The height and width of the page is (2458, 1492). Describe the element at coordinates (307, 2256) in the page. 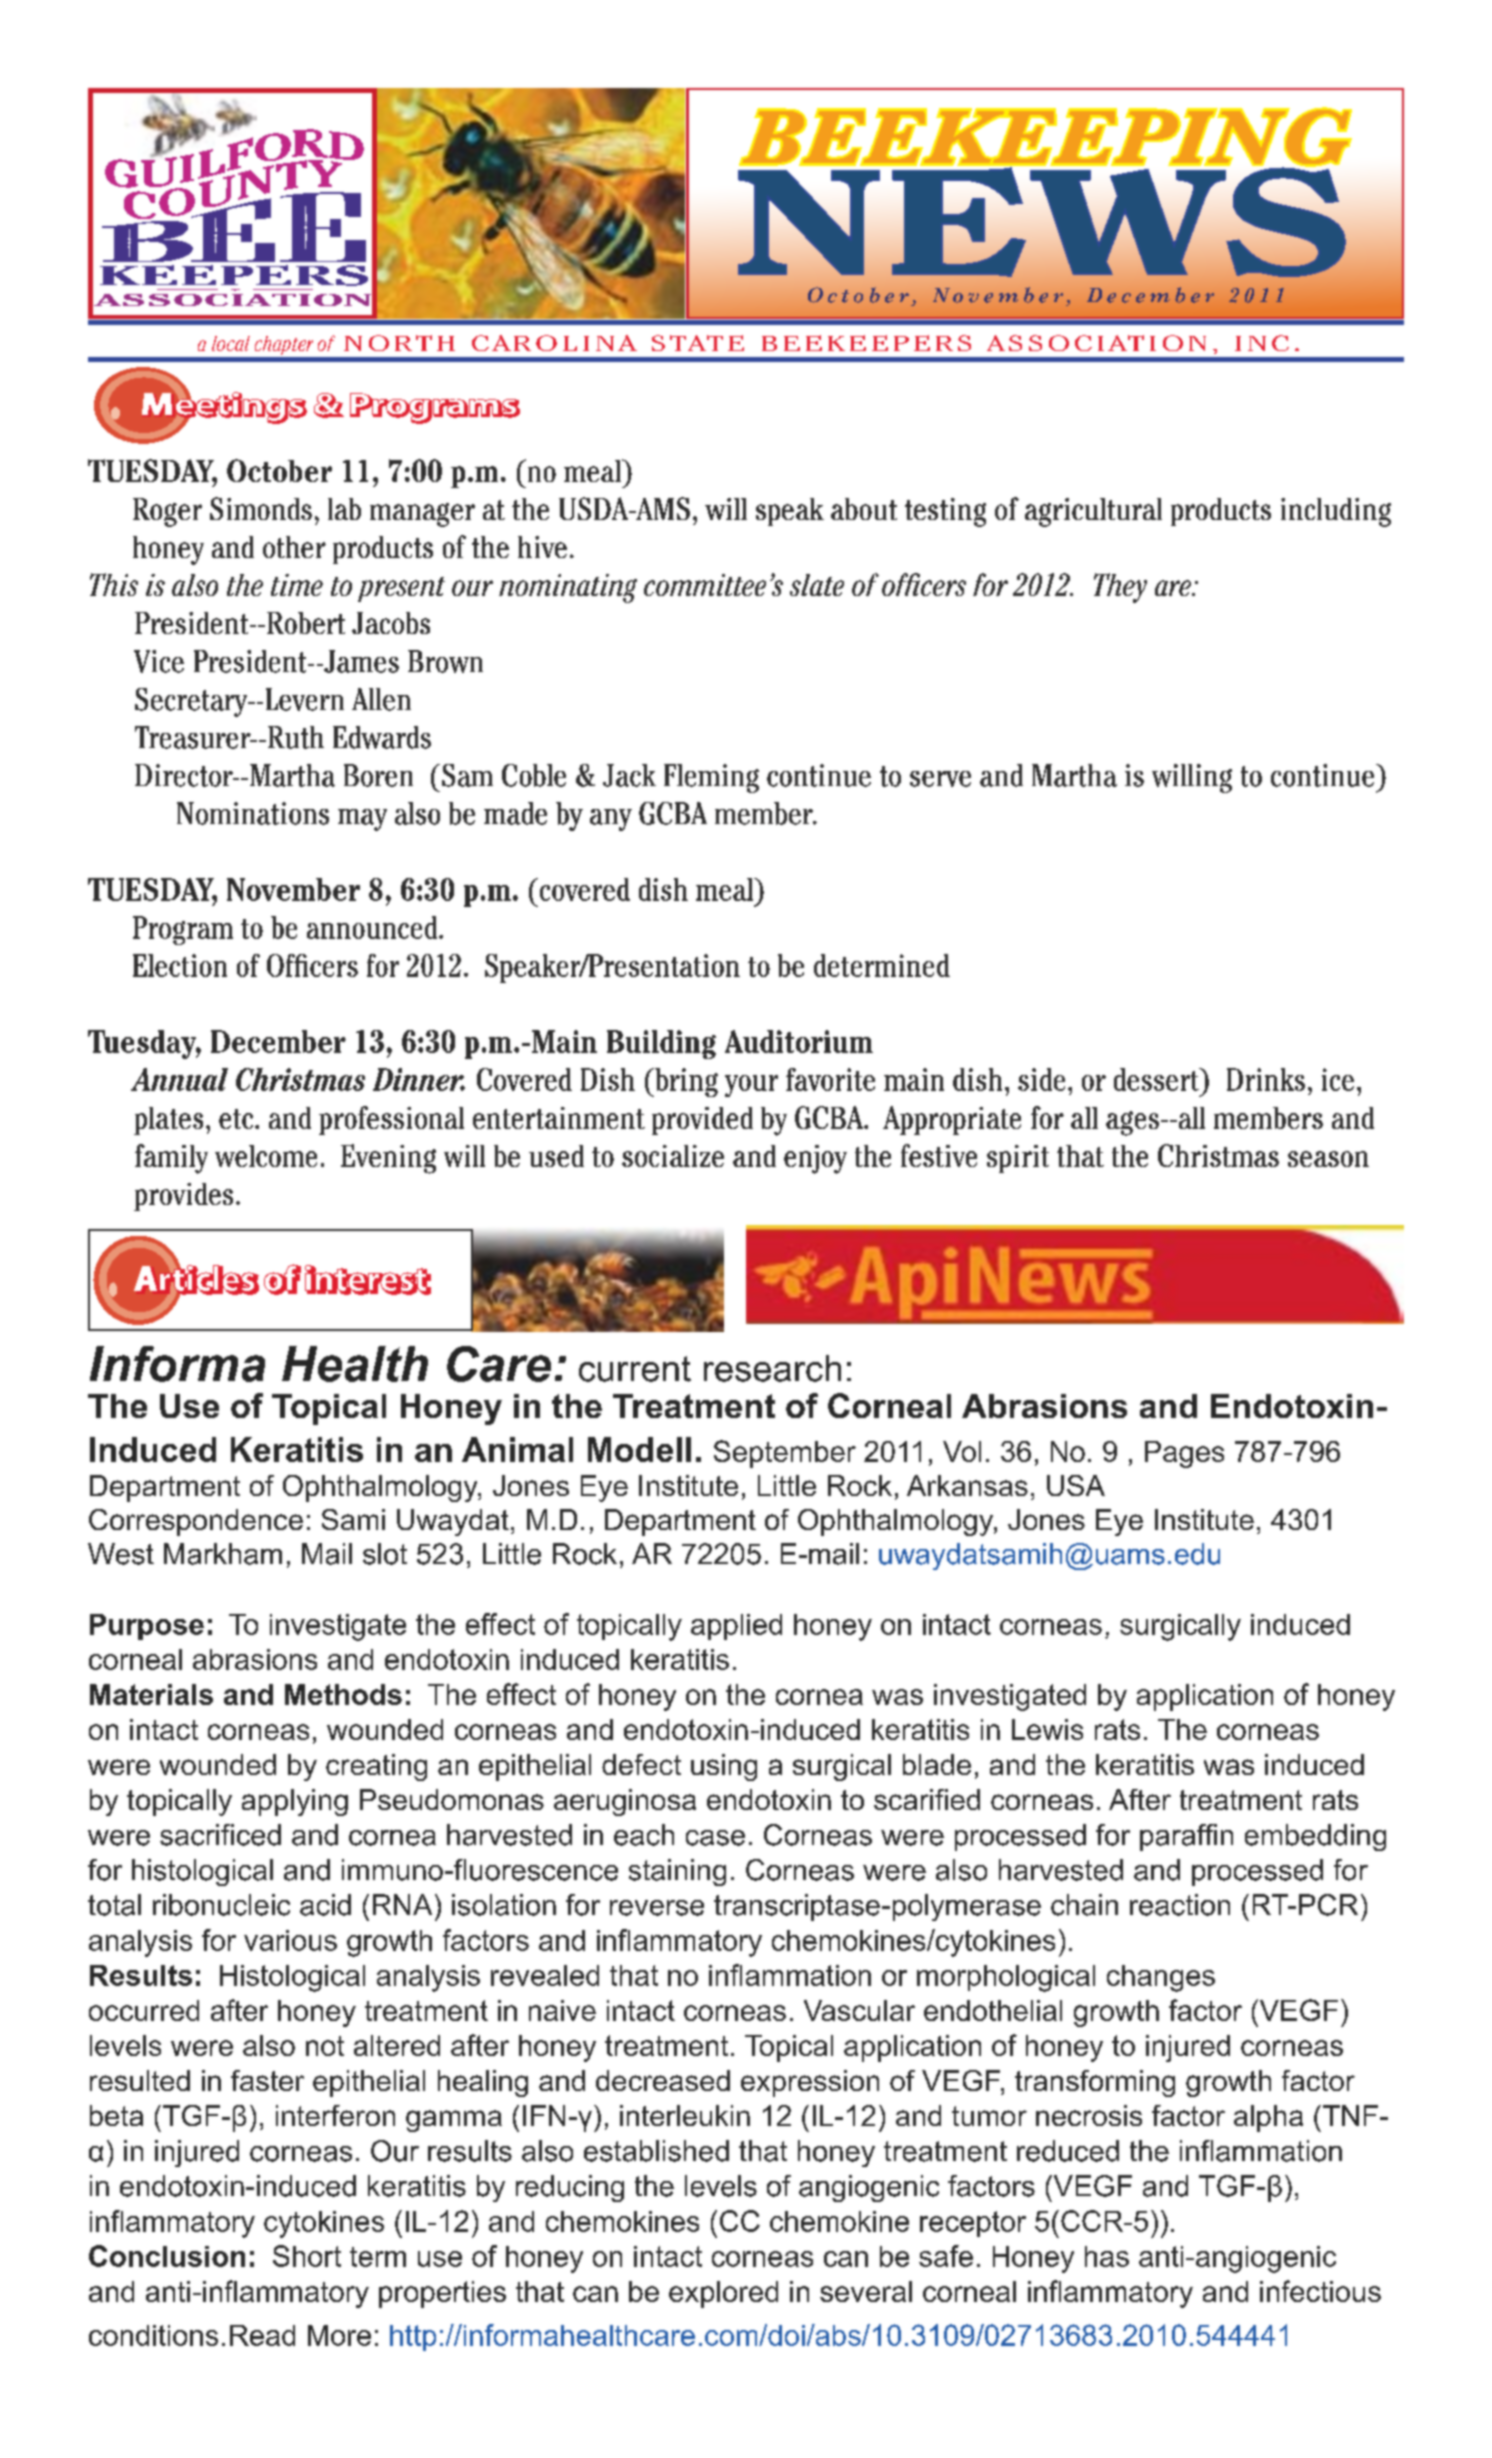

I see `Short` at that location.
